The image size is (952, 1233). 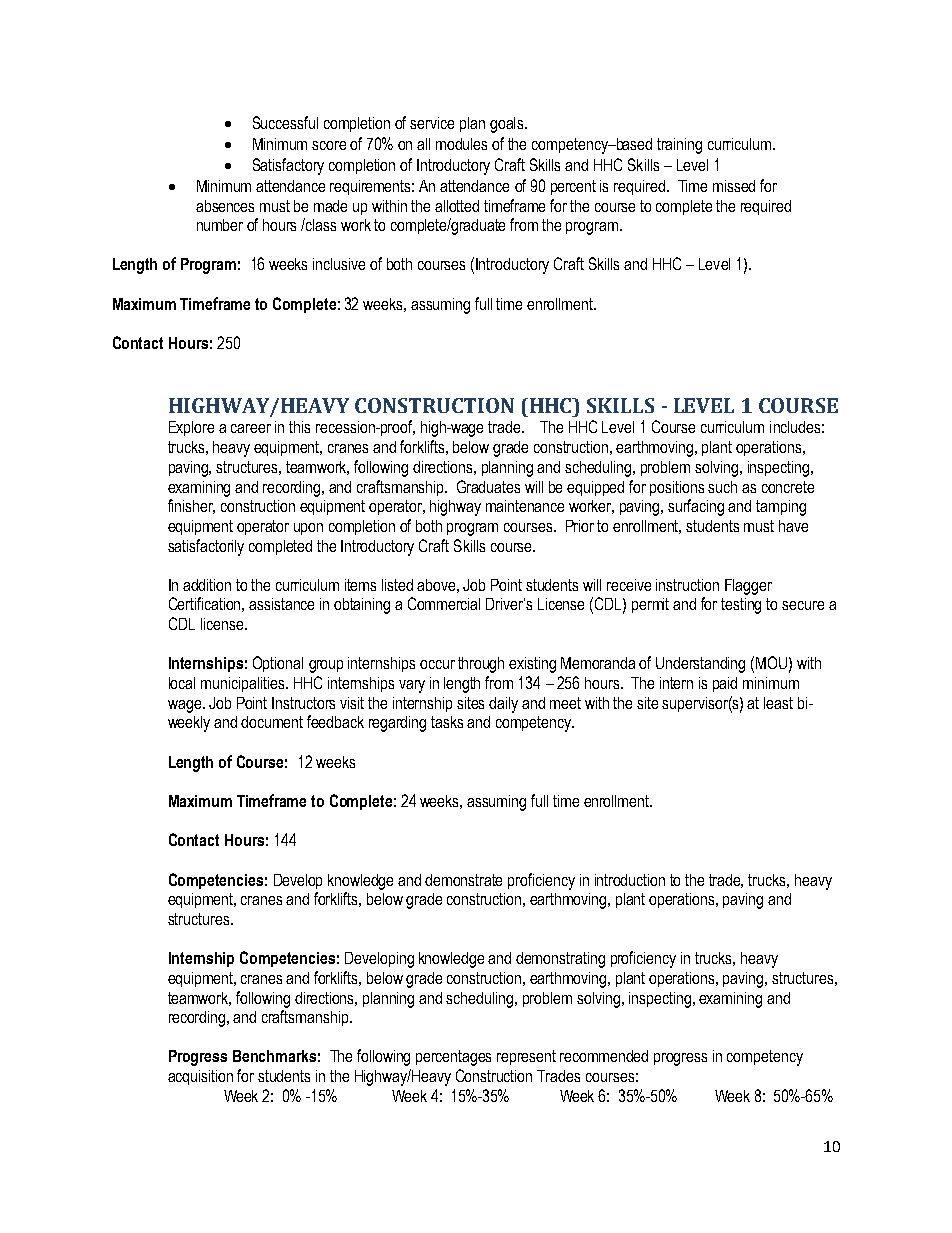 What do you see at coordinates (722, 487) in the page?
I see `such` at bounding box center [722, 487].
